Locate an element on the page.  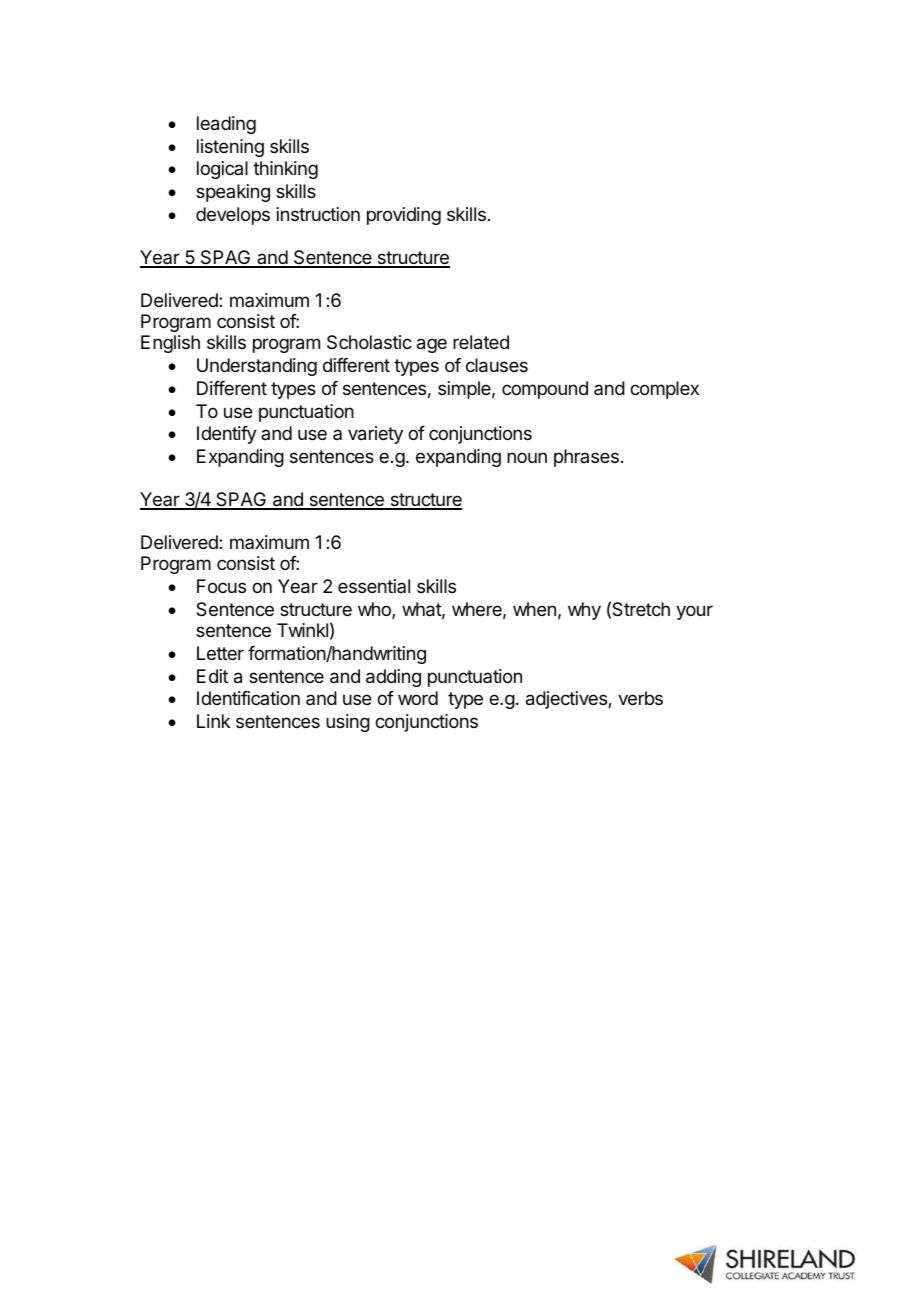
variety is located at coordinates (375, 435).
